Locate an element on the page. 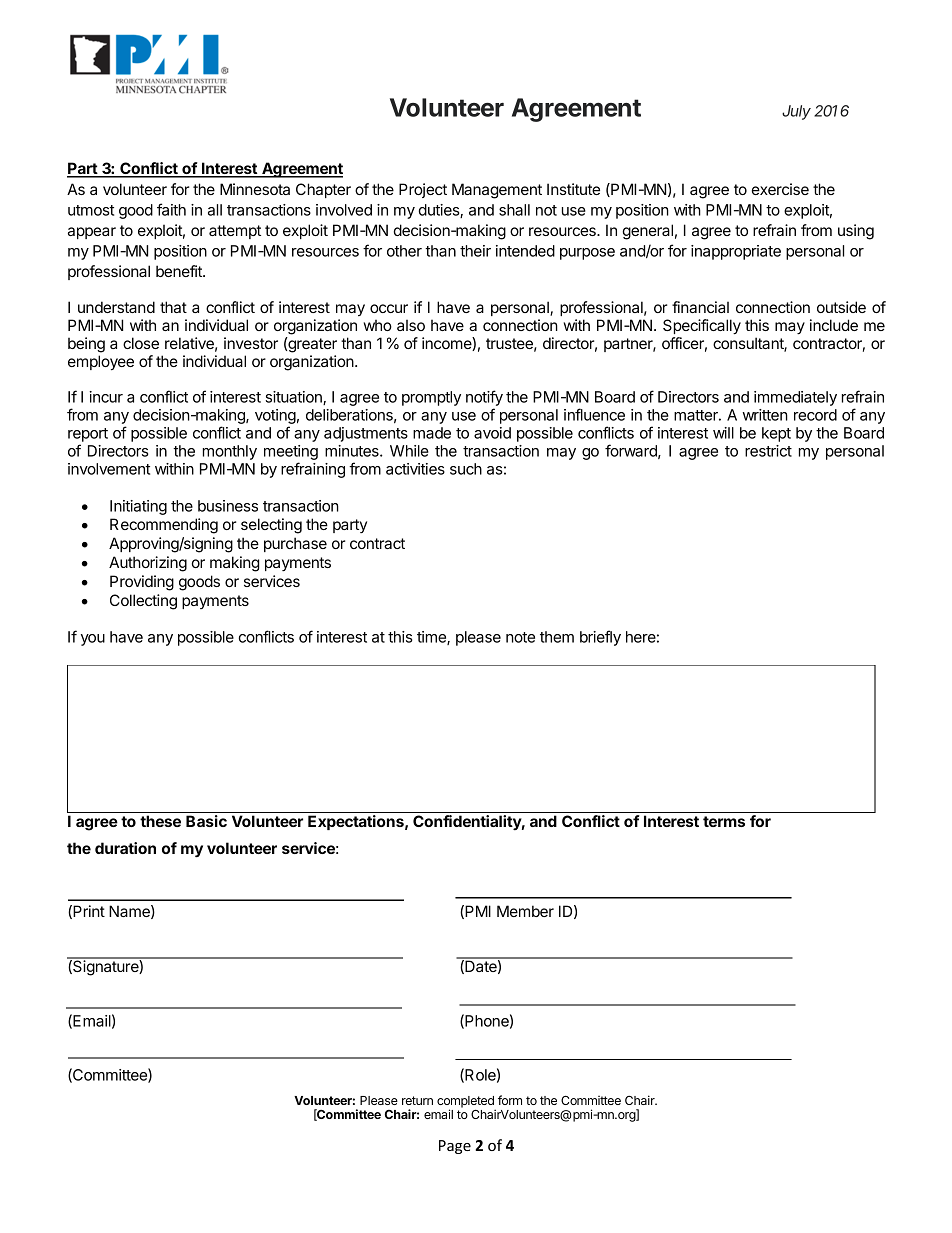  form is located at coordinates (510, 1100).
